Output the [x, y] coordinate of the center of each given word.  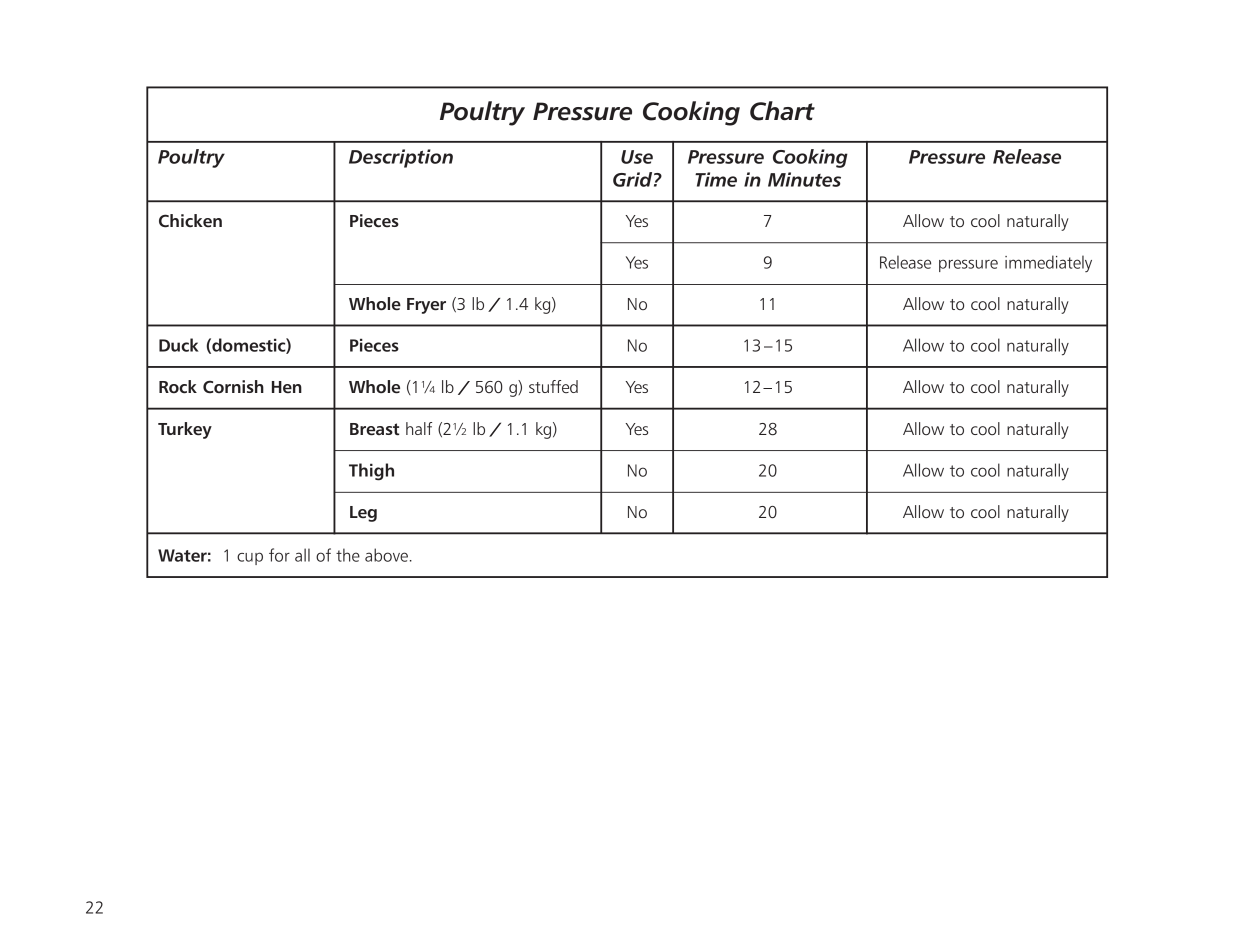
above [386, 555]
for [279, 555]
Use [637, 157]
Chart [782, 111]
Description [401, 158]
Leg [363, 514]
